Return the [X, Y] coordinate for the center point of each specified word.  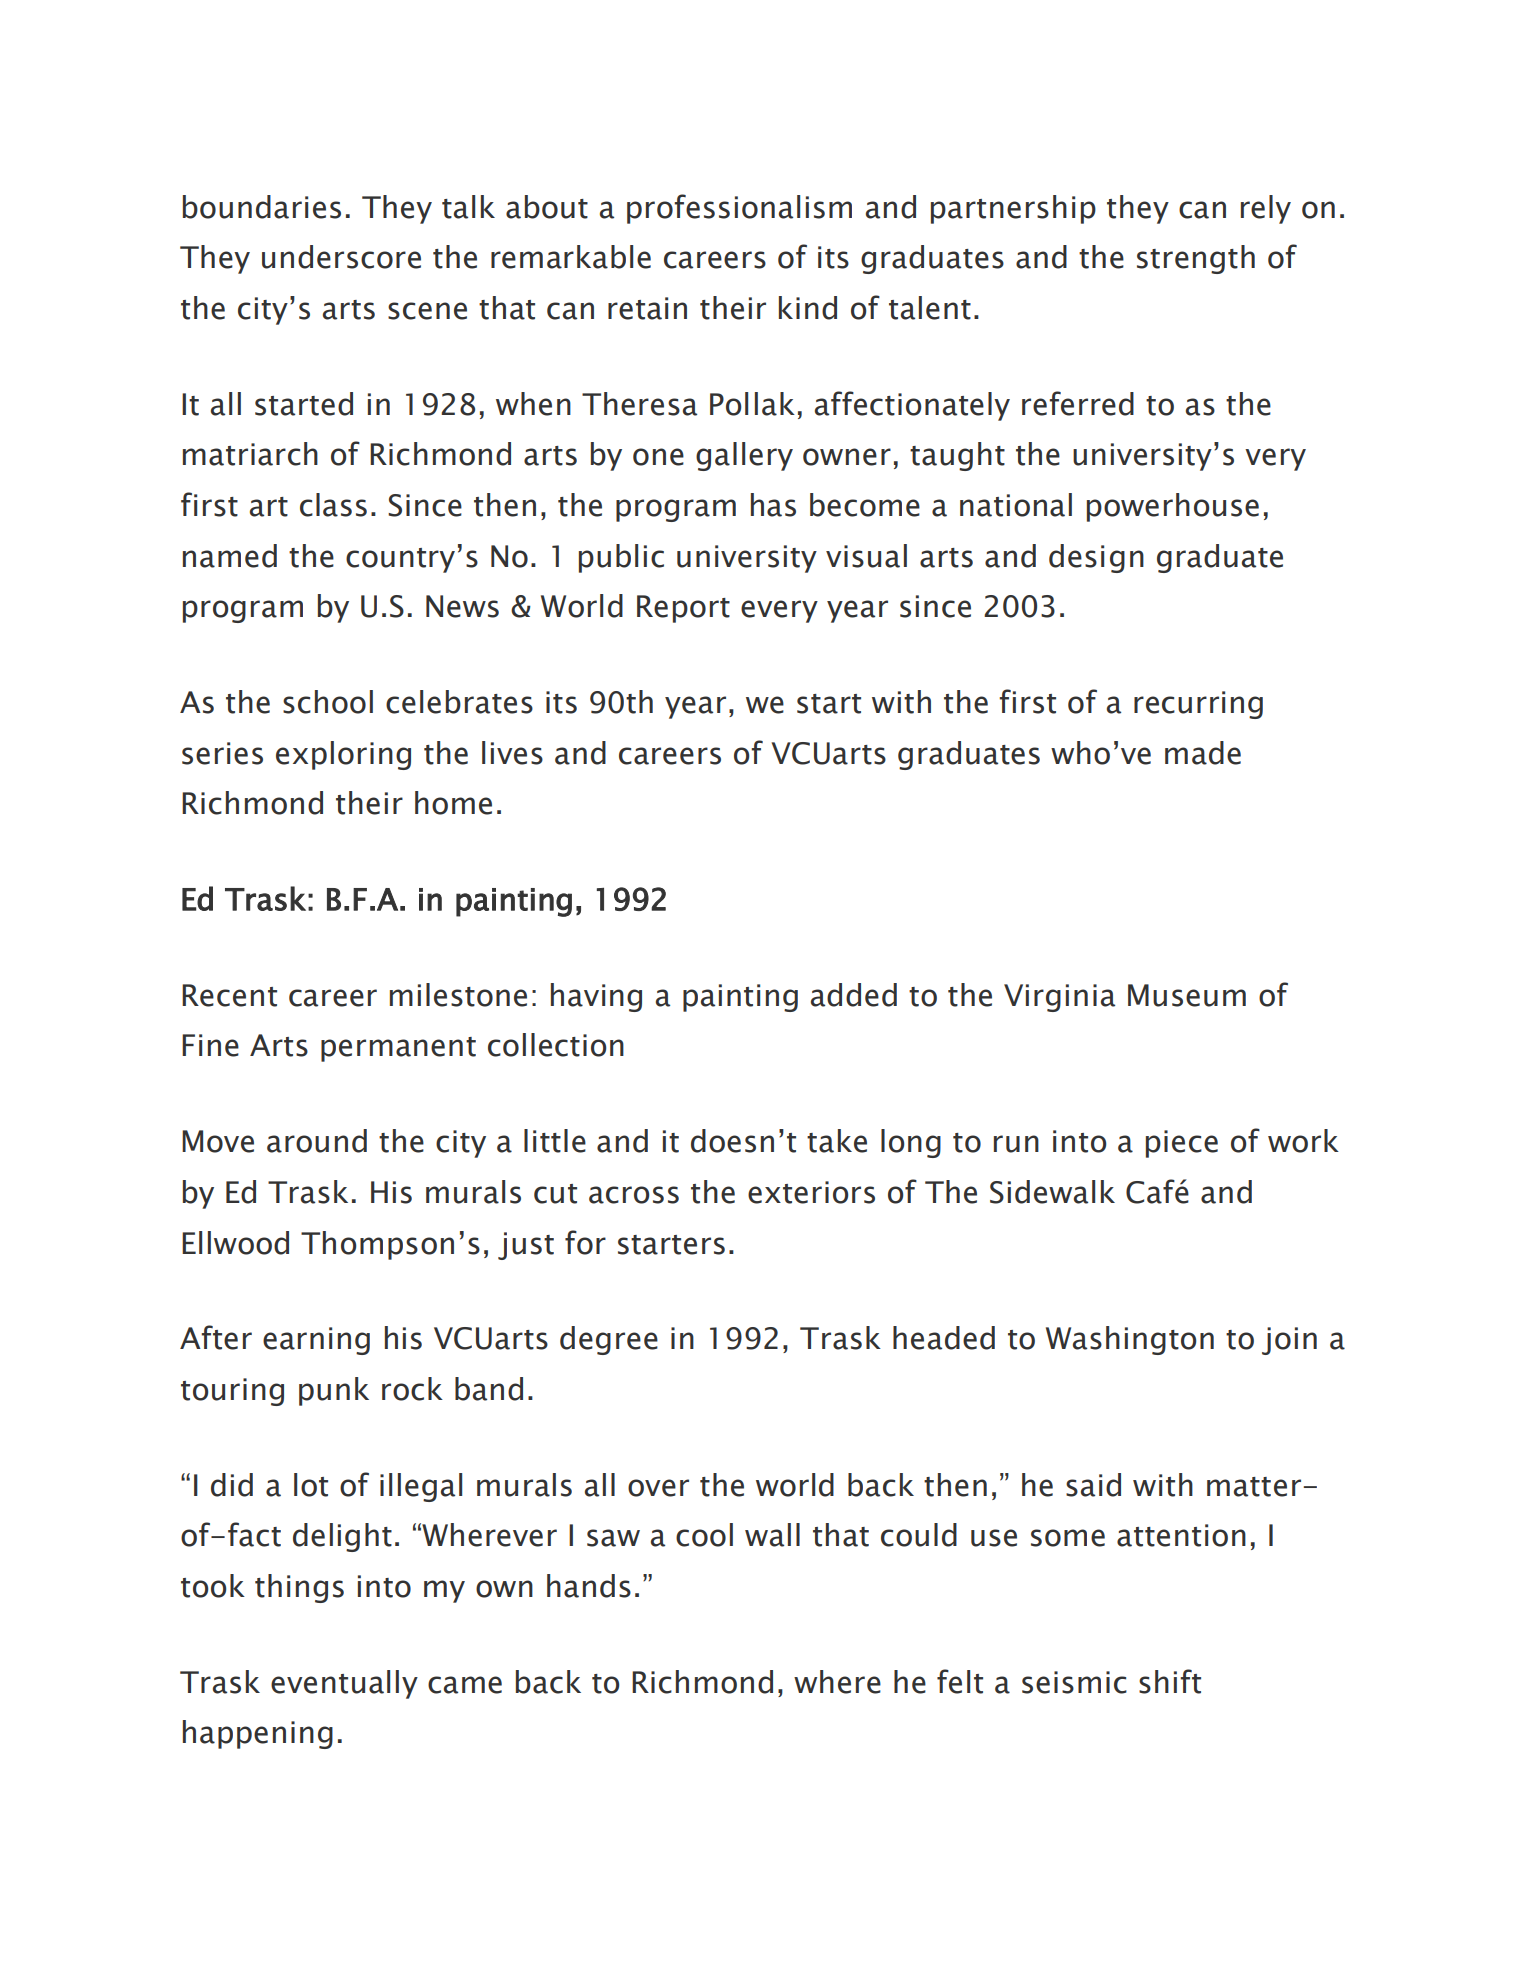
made [1203, 753]
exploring [343, 755]
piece [1182, 1144]
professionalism [739, 209]
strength [1196, 259]
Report [683, 609]
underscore [341, 257]
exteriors [811, 1192]
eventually [344, 1684]
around [317, 1141]
